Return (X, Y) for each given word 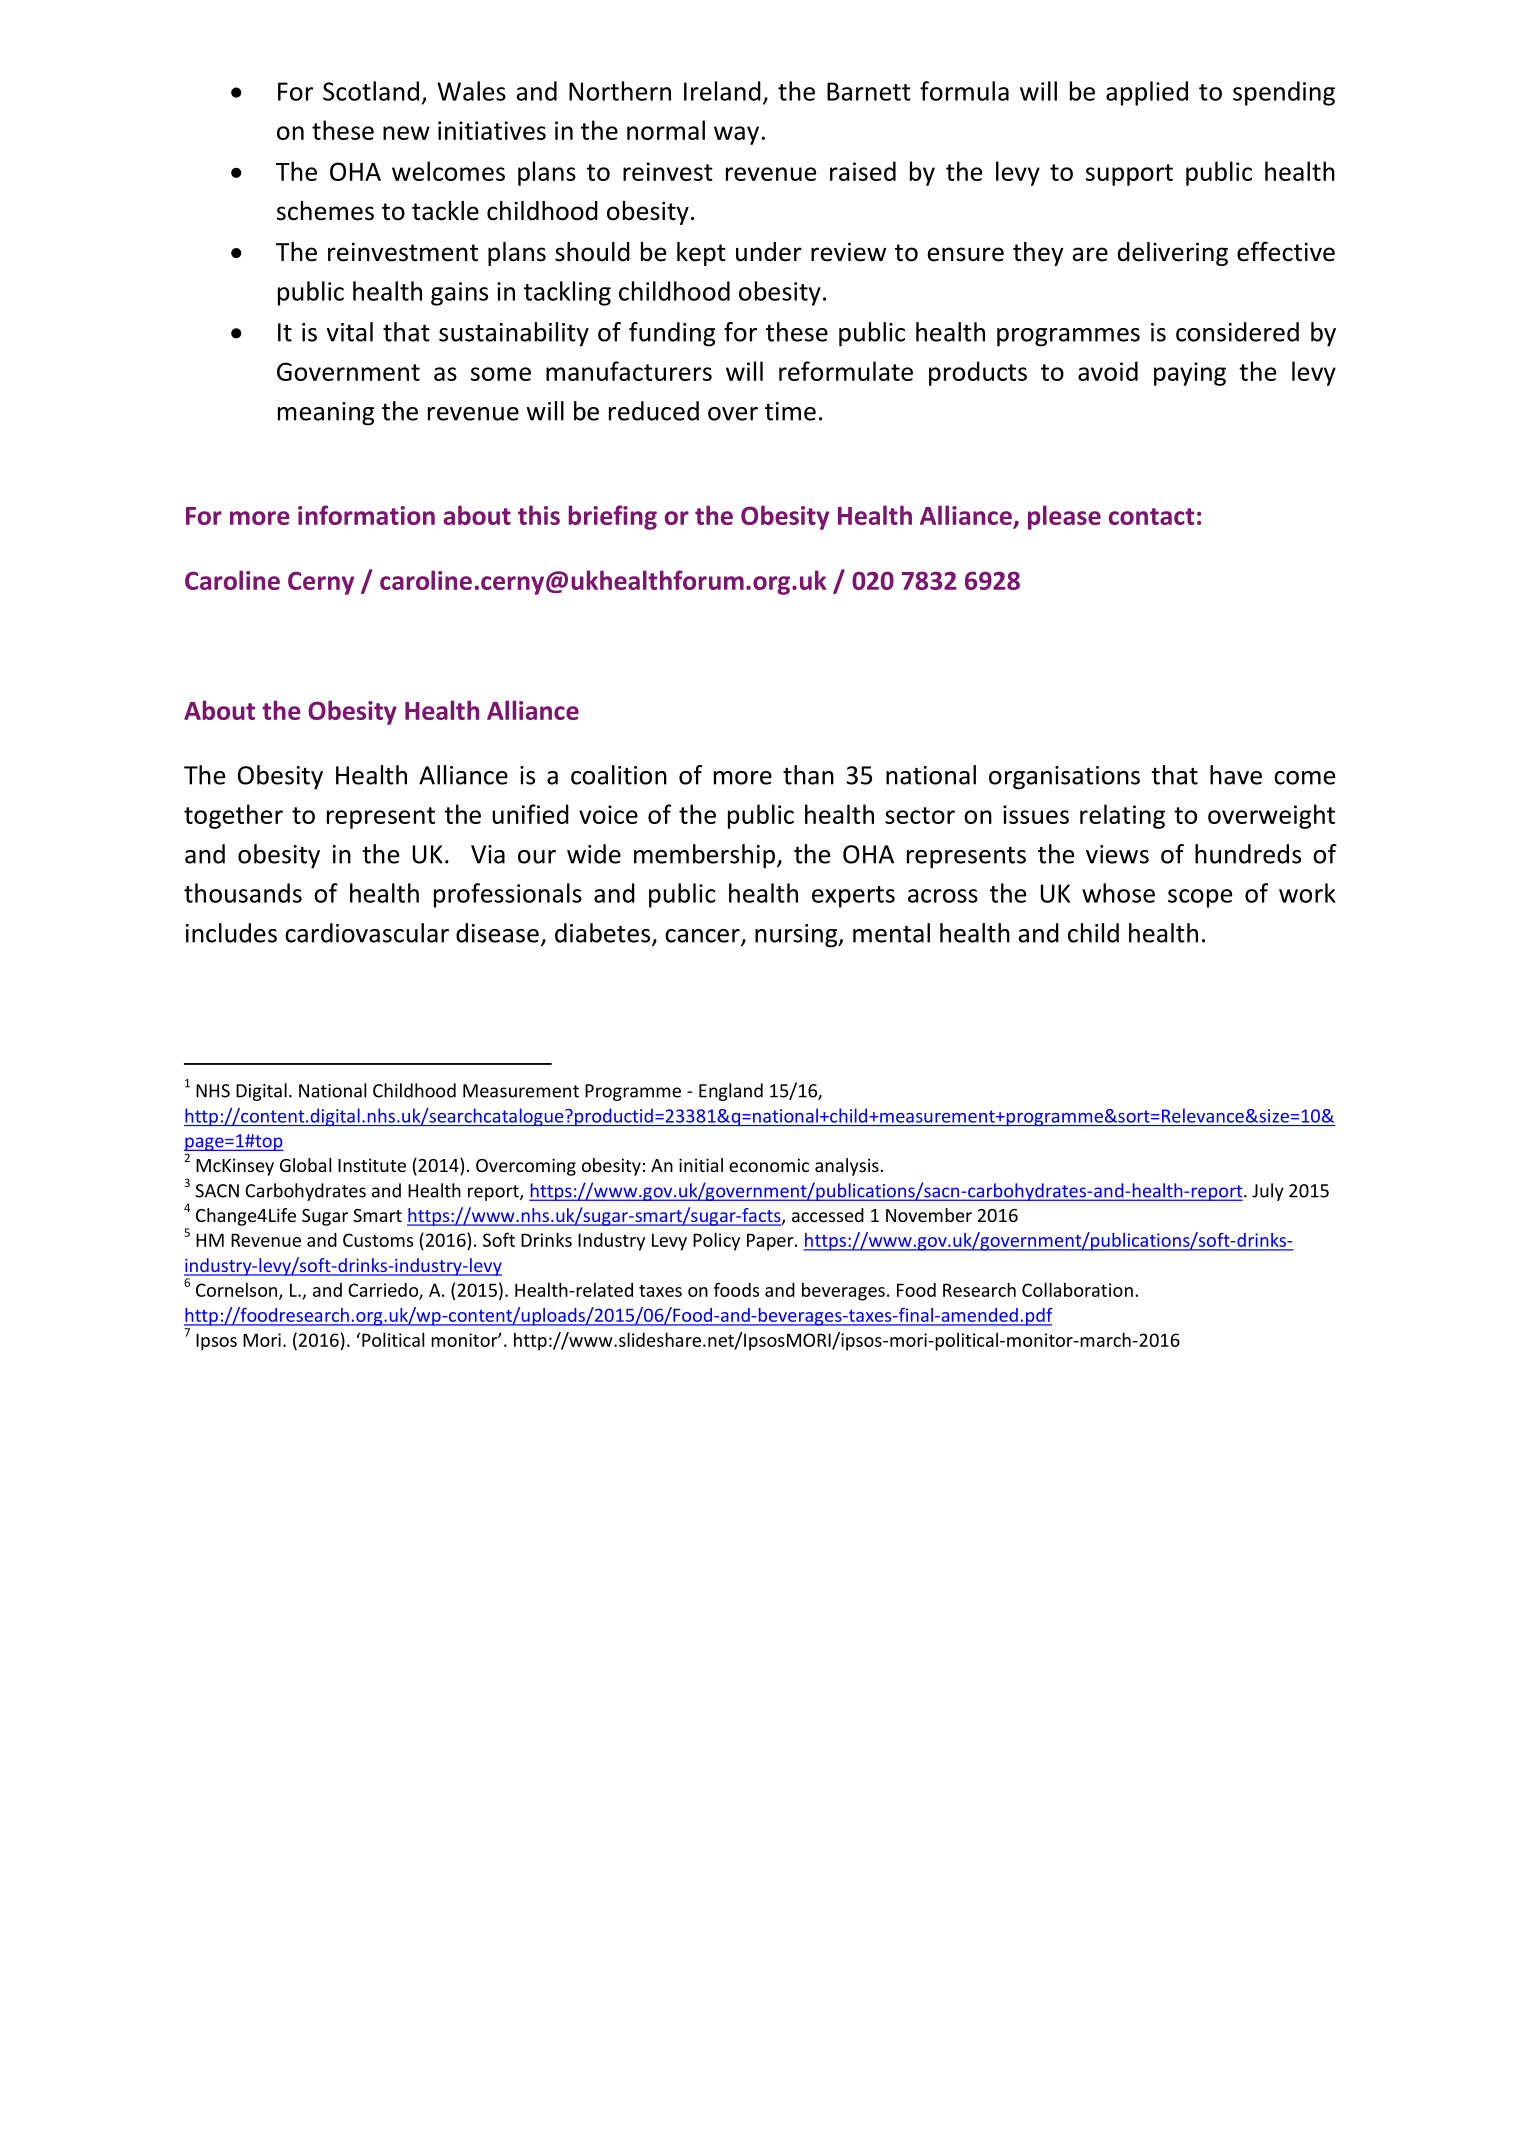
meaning (326, 414)
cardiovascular (367, 933)
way (736, 135)
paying (1190, 374)
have (1236, 775)
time (790, 411)
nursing (797, 936)
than (808, 775)
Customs (378, 1240)
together (233, 816)
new (406, 133)
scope (1200, 898)
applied (1147, 93)
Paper (771, 1242)
